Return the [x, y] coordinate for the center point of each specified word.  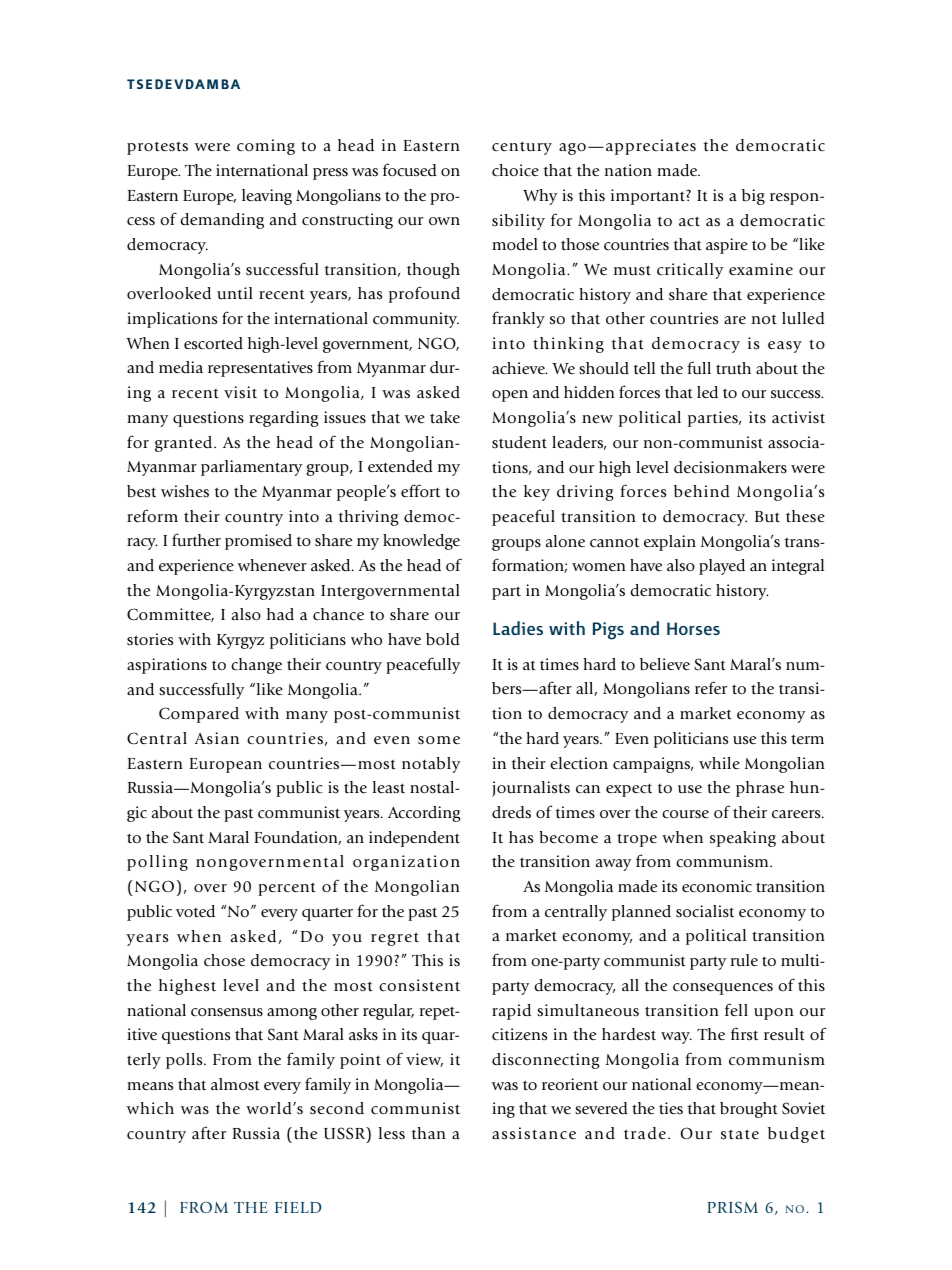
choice [515, 170]
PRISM [732, 1207]
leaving [267, 197]
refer [711, 688]
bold [443, 639]
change [256, 666]
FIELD [298, 1207]
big [753, 197]
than [428, 1133]
